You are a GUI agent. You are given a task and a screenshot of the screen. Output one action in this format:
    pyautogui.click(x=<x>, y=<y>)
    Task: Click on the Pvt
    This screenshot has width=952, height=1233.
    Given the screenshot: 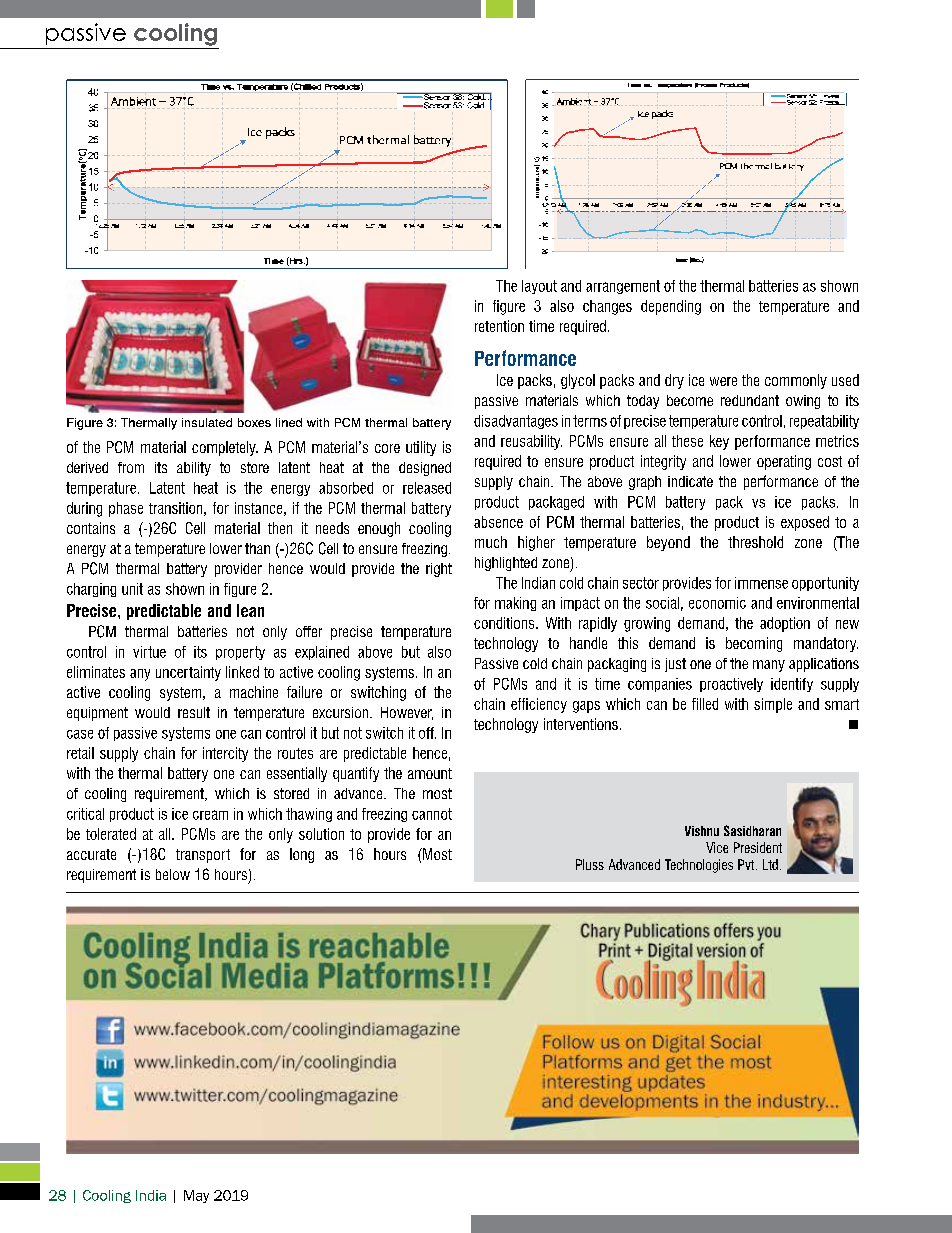 What is the action you would take?
    pyautogui.click(x=747, y=864)
